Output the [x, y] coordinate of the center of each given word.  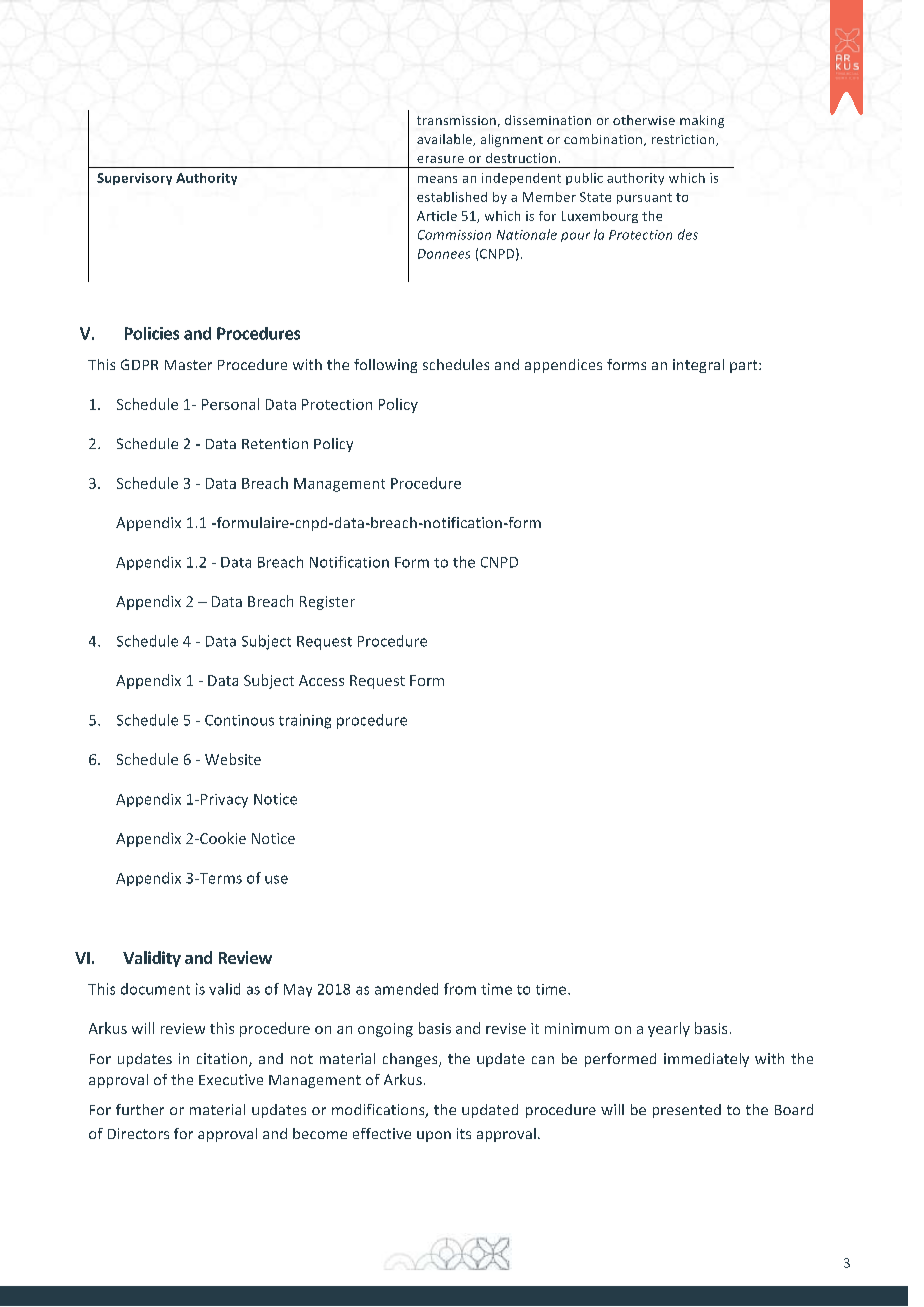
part [745, 366]
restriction [684, 140]
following [385, 366]
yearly [669, 1029]
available [445, 140]
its [464, 1133]
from [460, 989]
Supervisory [134, 179]
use [276, 879]
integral [698, 366]
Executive [231, 1079]
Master [188, 365]
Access [321, 680]
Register [327, 603]
